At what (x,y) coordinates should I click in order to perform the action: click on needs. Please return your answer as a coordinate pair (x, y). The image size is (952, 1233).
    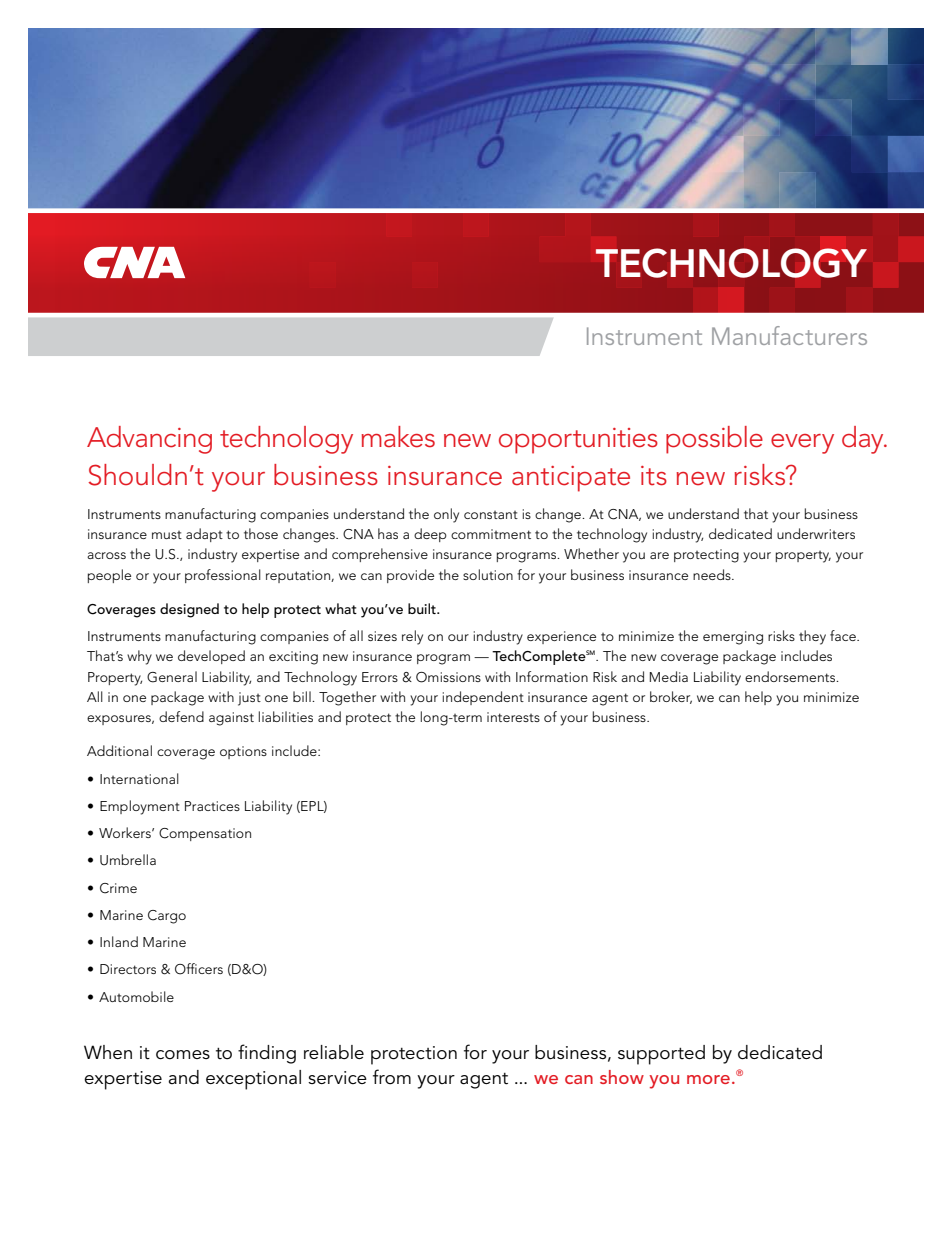
    Looking at the image, I should click on (713, 574).
